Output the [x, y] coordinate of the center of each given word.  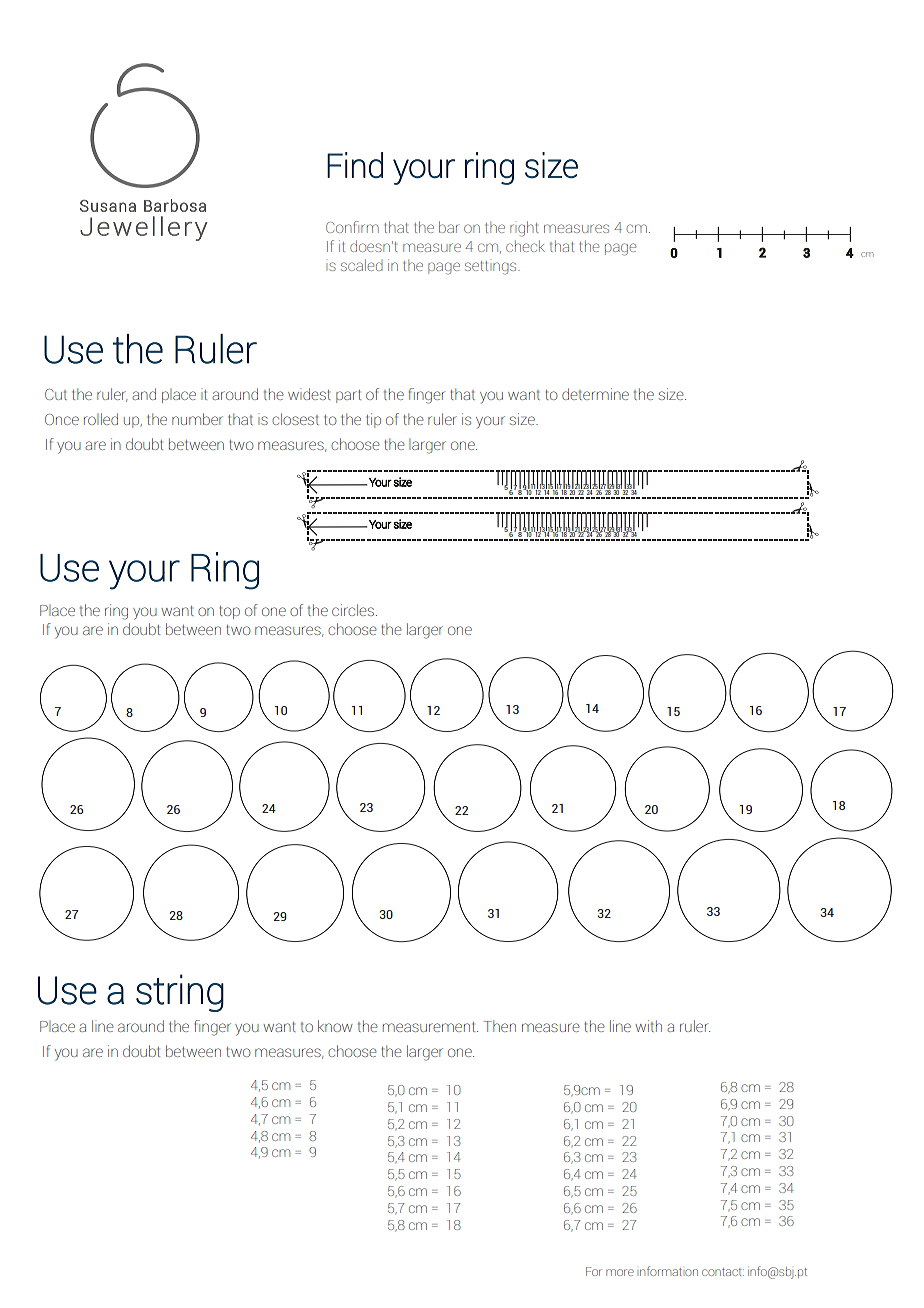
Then [499, 1026]
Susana [108, 206]
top [229, 612]
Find [355, 165]
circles [353, 610]
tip [373, 420]
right [524, 229]
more [620, 1272]
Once [62, 419]
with [648, 1026]
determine [595, 394]
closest [295, 419]
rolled [101, 419]
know [335, 1026]
